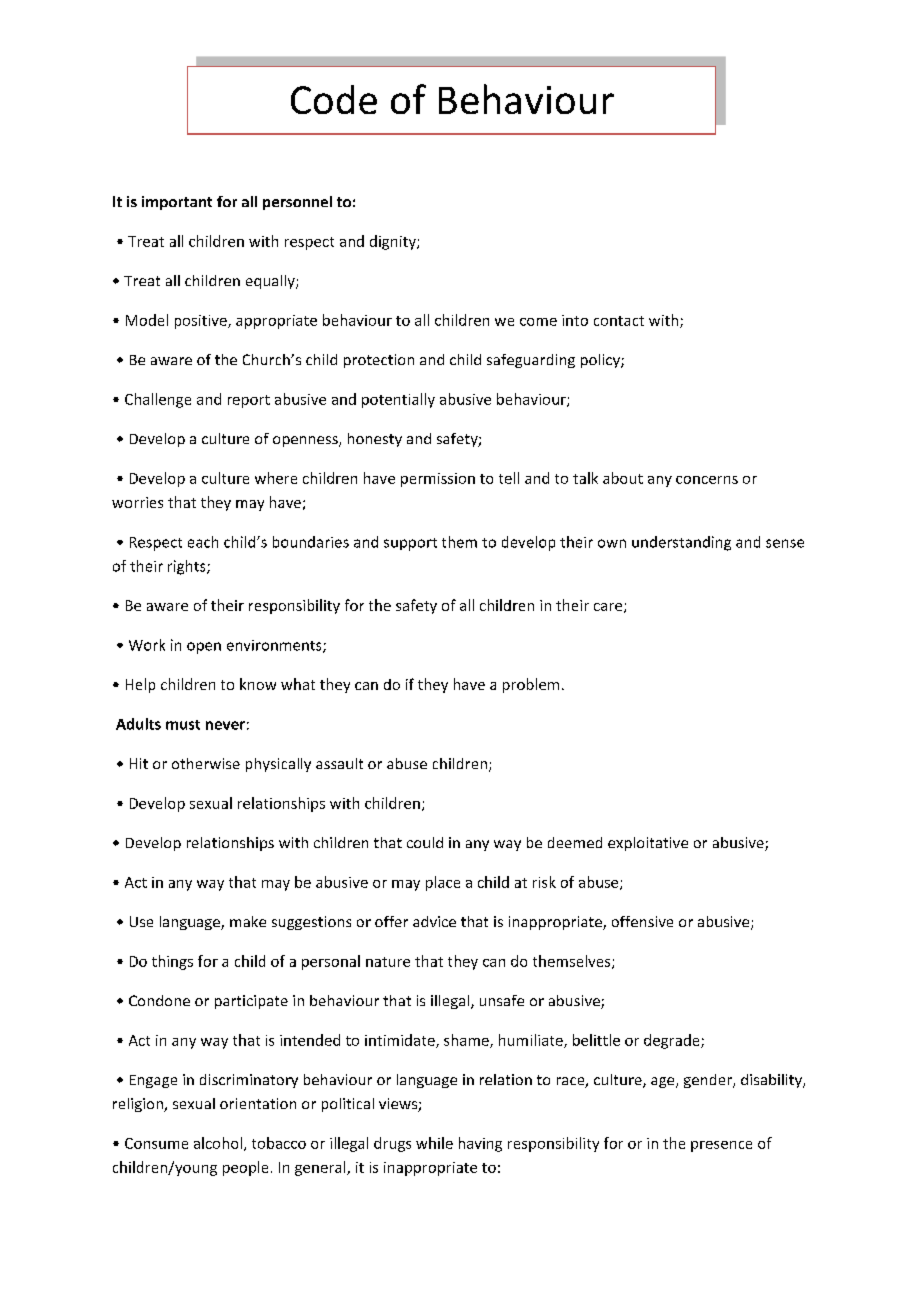  What do you see at coordinates (334, 99) in the screenshot?
I see `Code` at bounding box center [334, 99].
